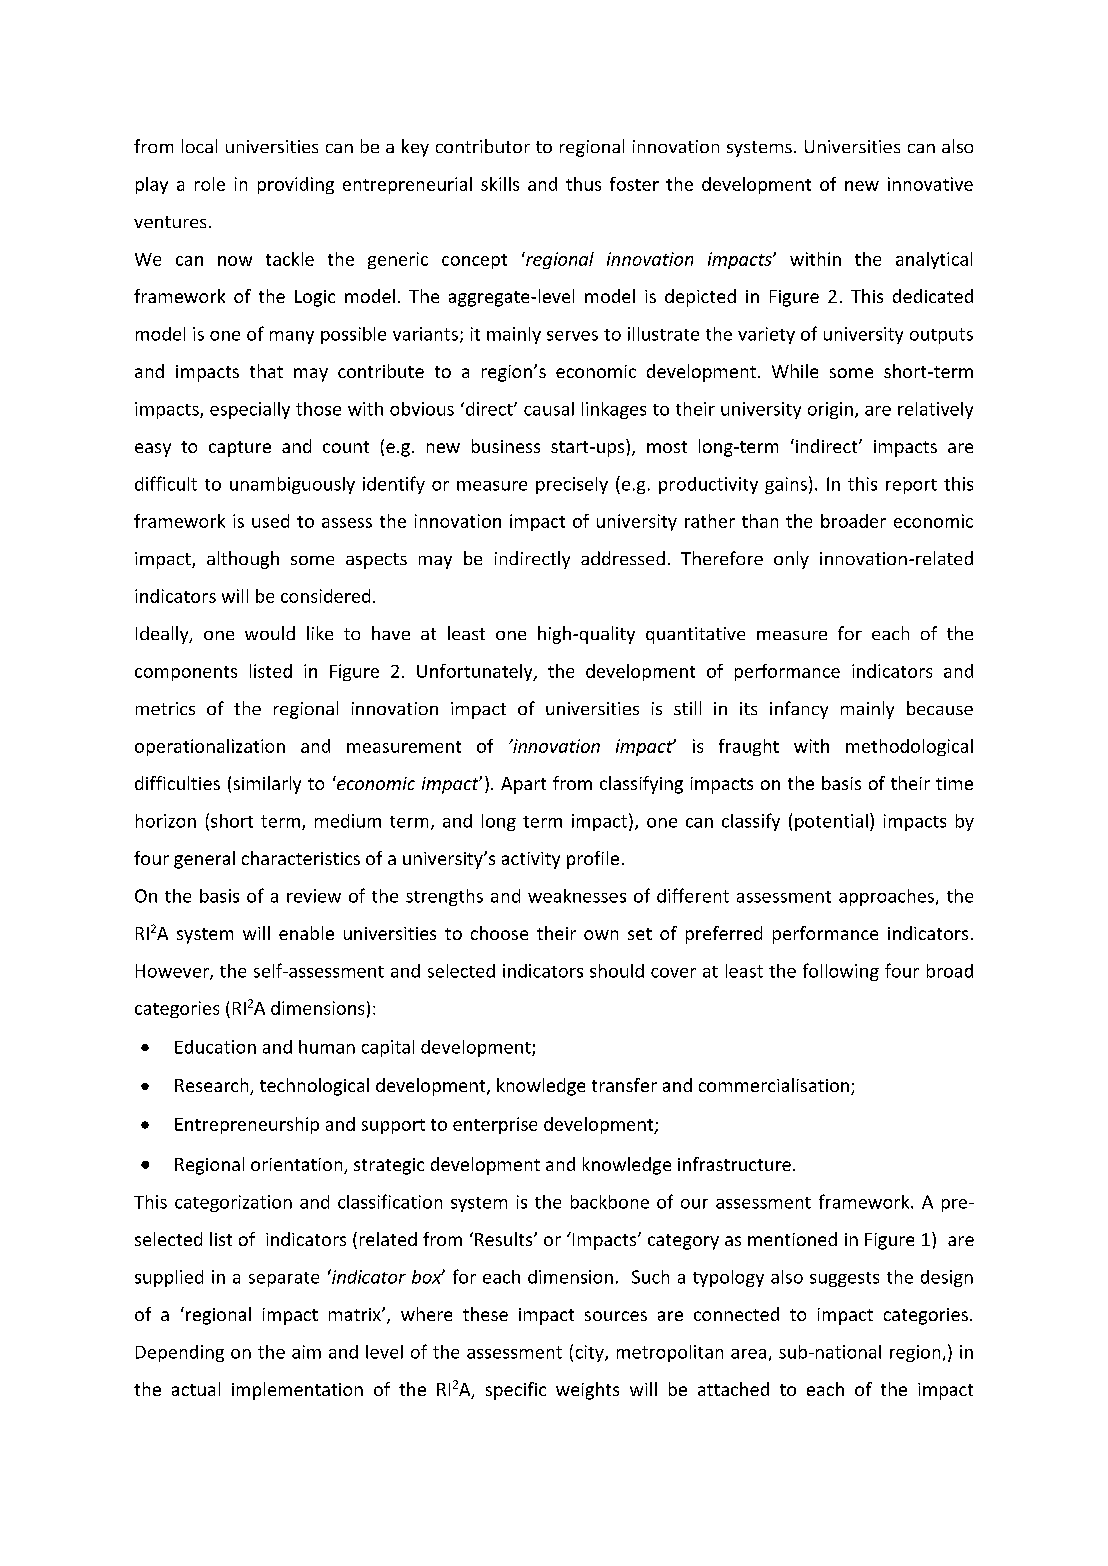  I want to click on similarly, so click(267, 785).
